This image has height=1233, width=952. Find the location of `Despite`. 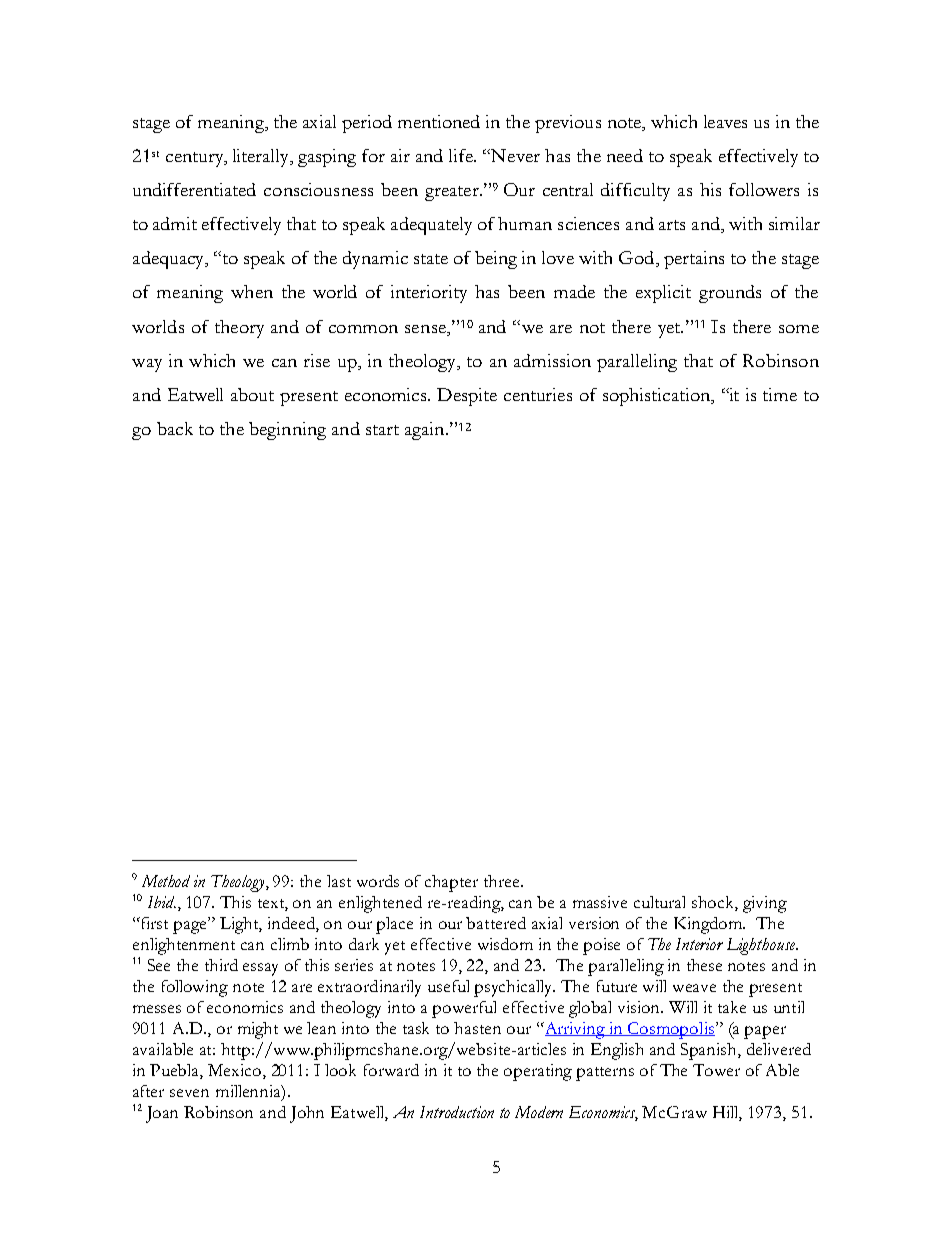

Despite is located at coordinates (467, 397).
